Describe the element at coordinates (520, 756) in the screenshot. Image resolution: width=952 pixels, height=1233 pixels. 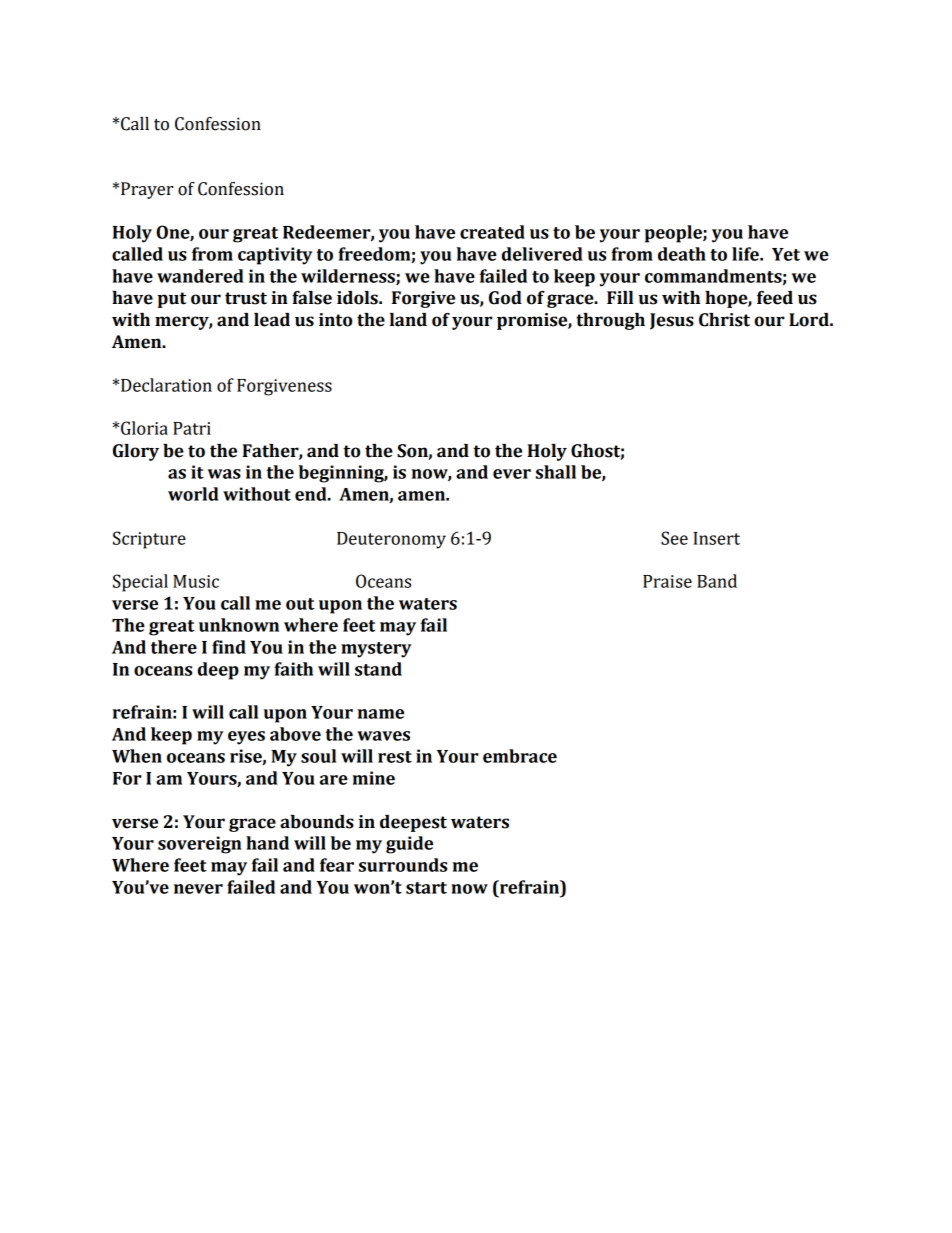
I see `embrace` at that location.
